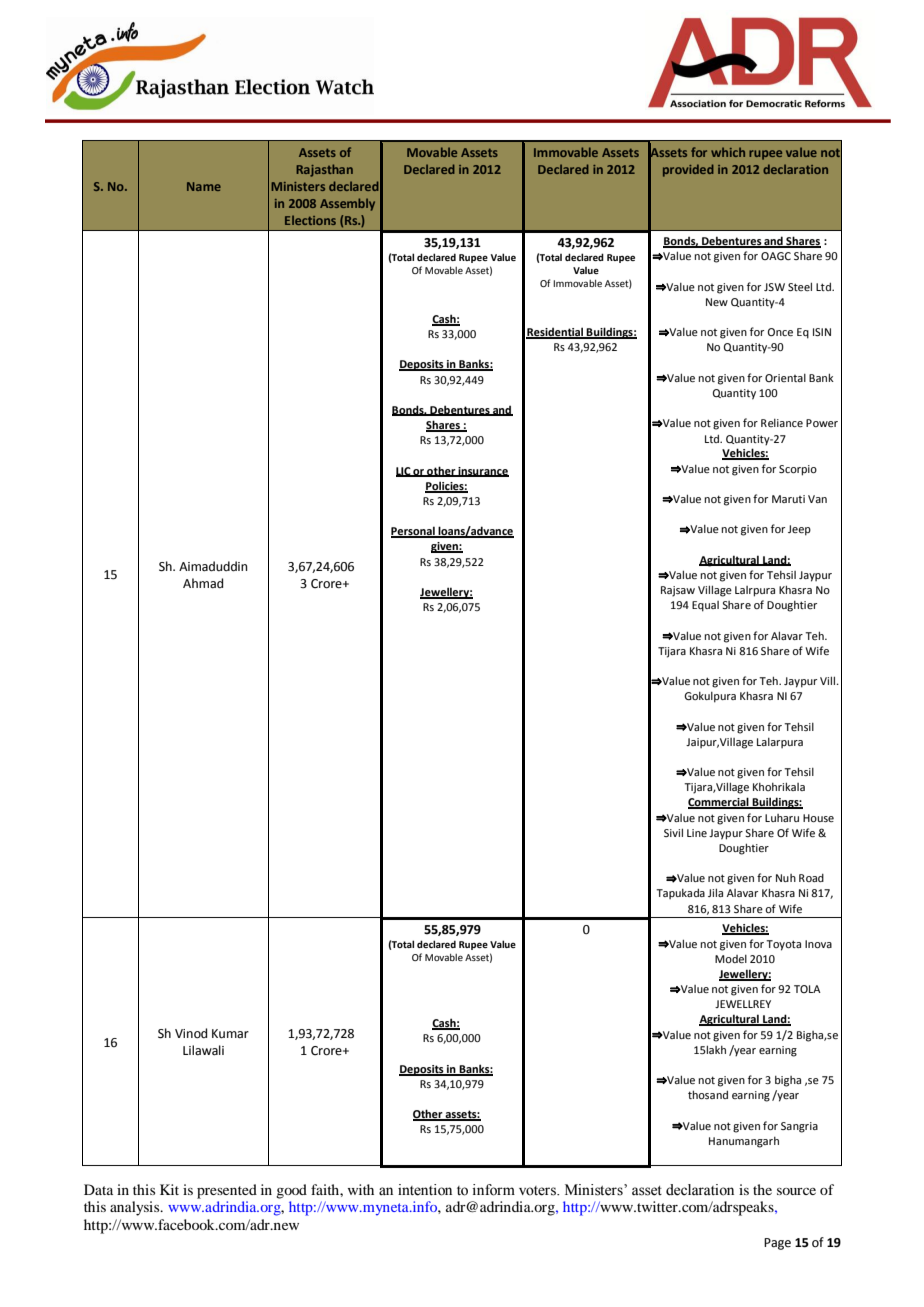 This screenshot has width=924, height=1307. I want to click on Personal, so click(414, 532).
